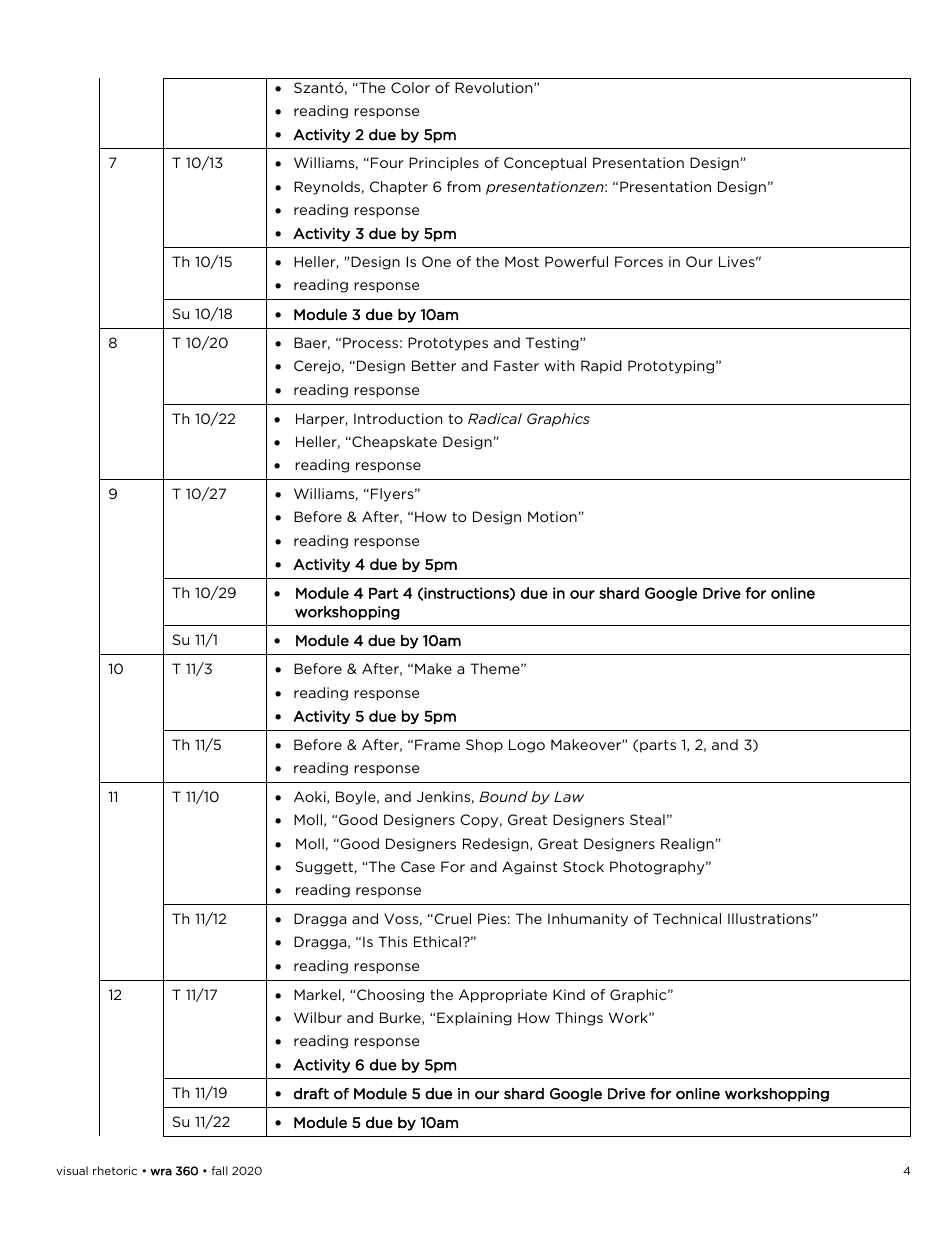  I want to click on Theme, so click(496, 668).
